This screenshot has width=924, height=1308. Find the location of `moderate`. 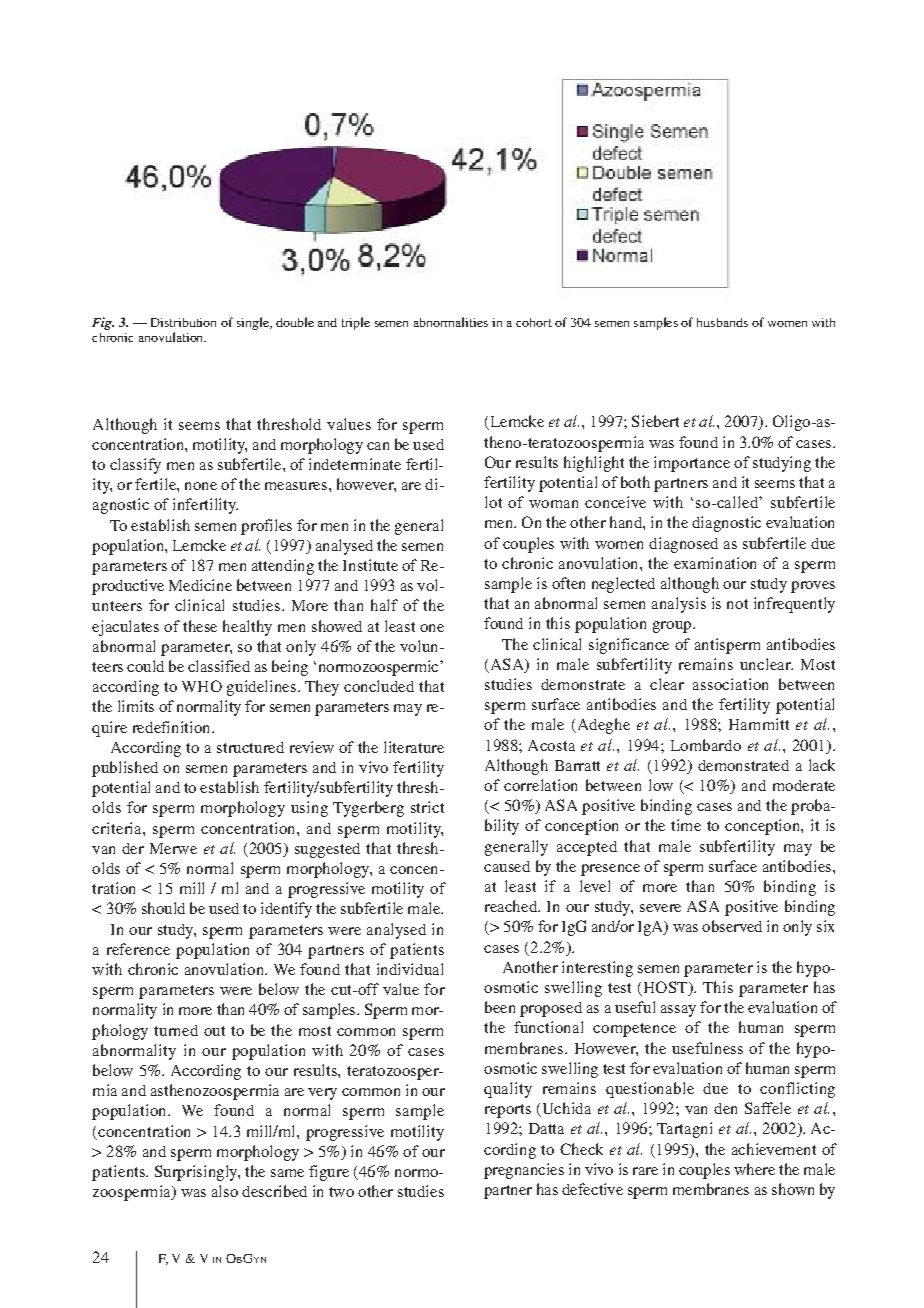

moderate is located at coordinates (804, 785).
